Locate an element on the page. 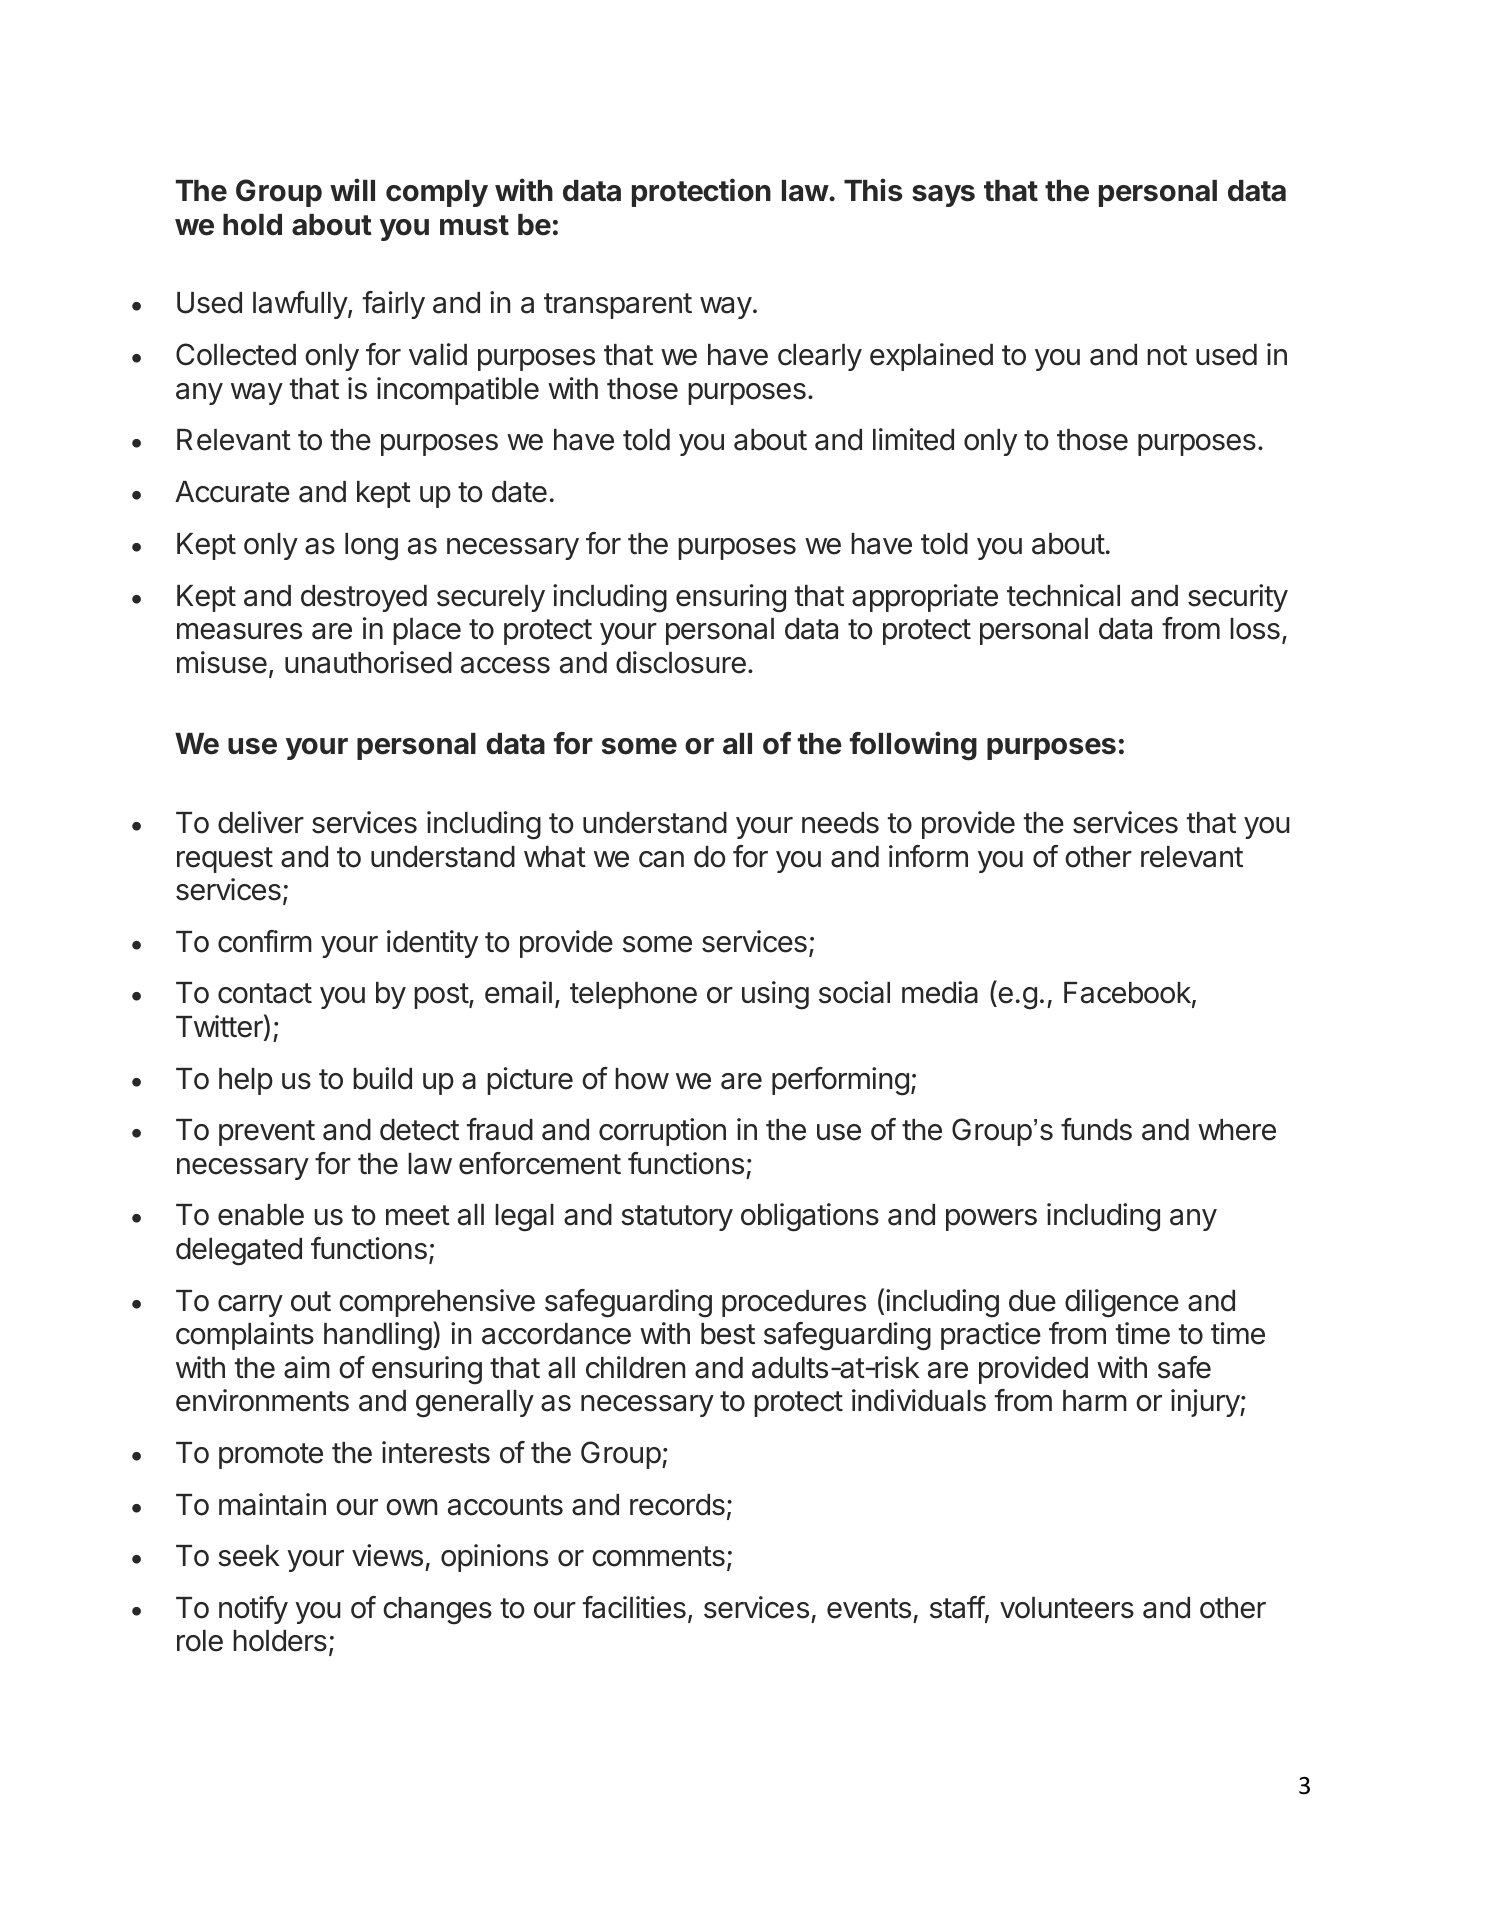 The height and width of the page is (1922, 1486). disclosure is located at coordinates (681, 662).
